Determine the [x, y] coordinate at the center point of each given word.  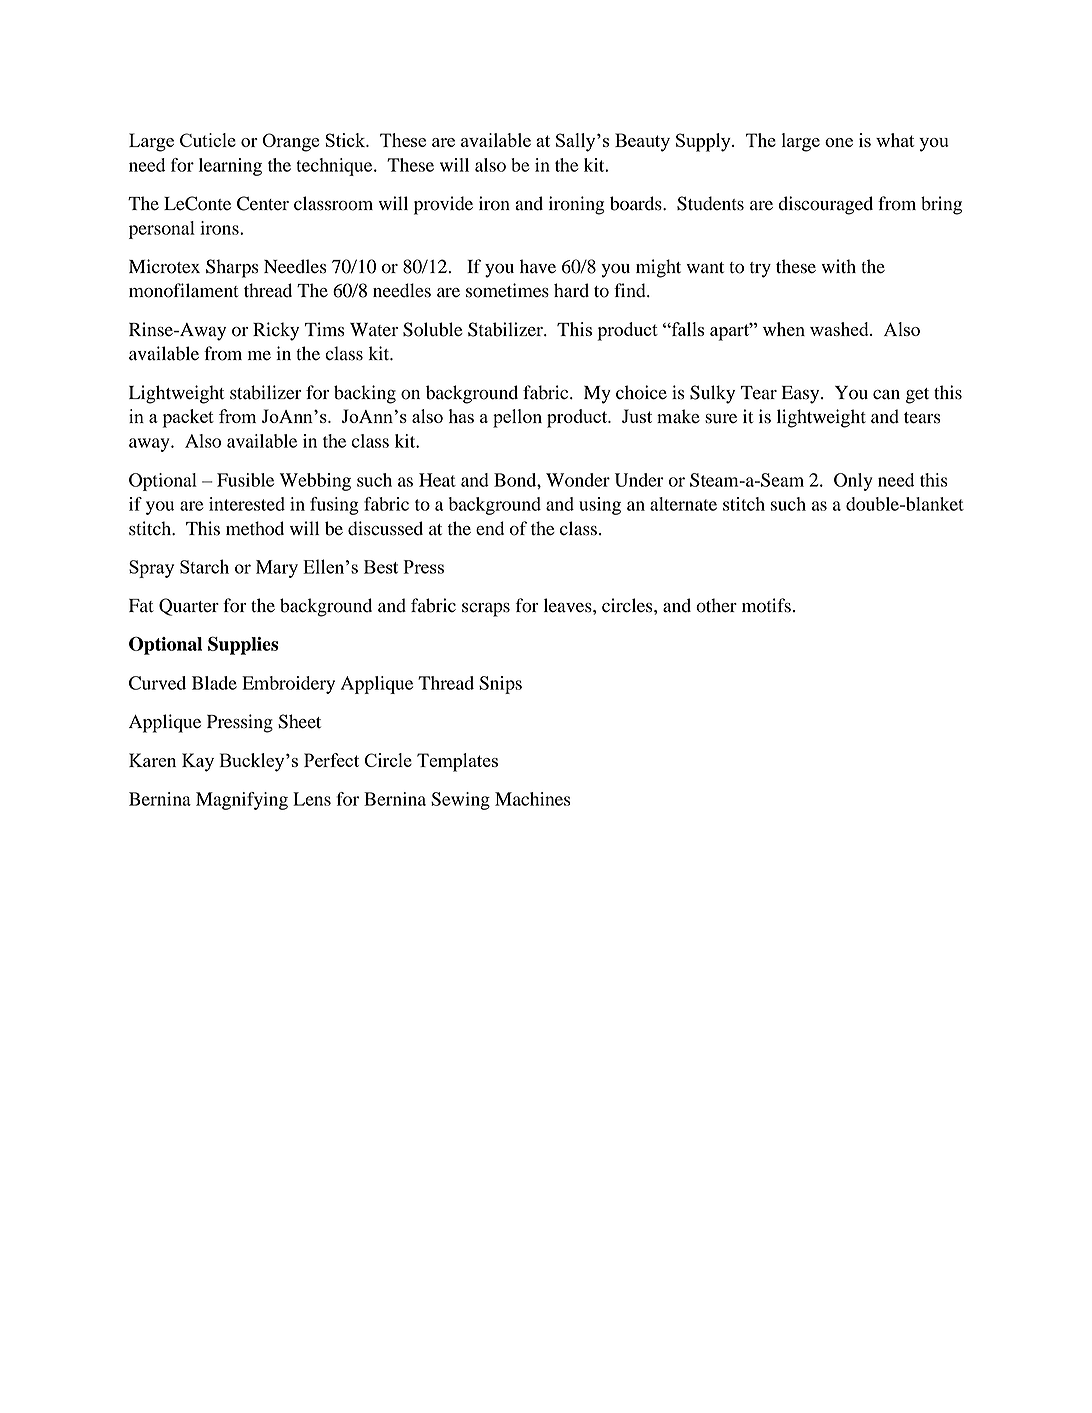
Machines [533, 799]
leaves [569, 605]
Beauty [642, 142]
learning [230, 167]
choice [641, 392]
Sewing [460, 801]
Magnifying [242, 801]
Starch [204, 566]
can [886, 395]
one [839, 142]
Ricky [276, 331]
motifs [766, 605]
